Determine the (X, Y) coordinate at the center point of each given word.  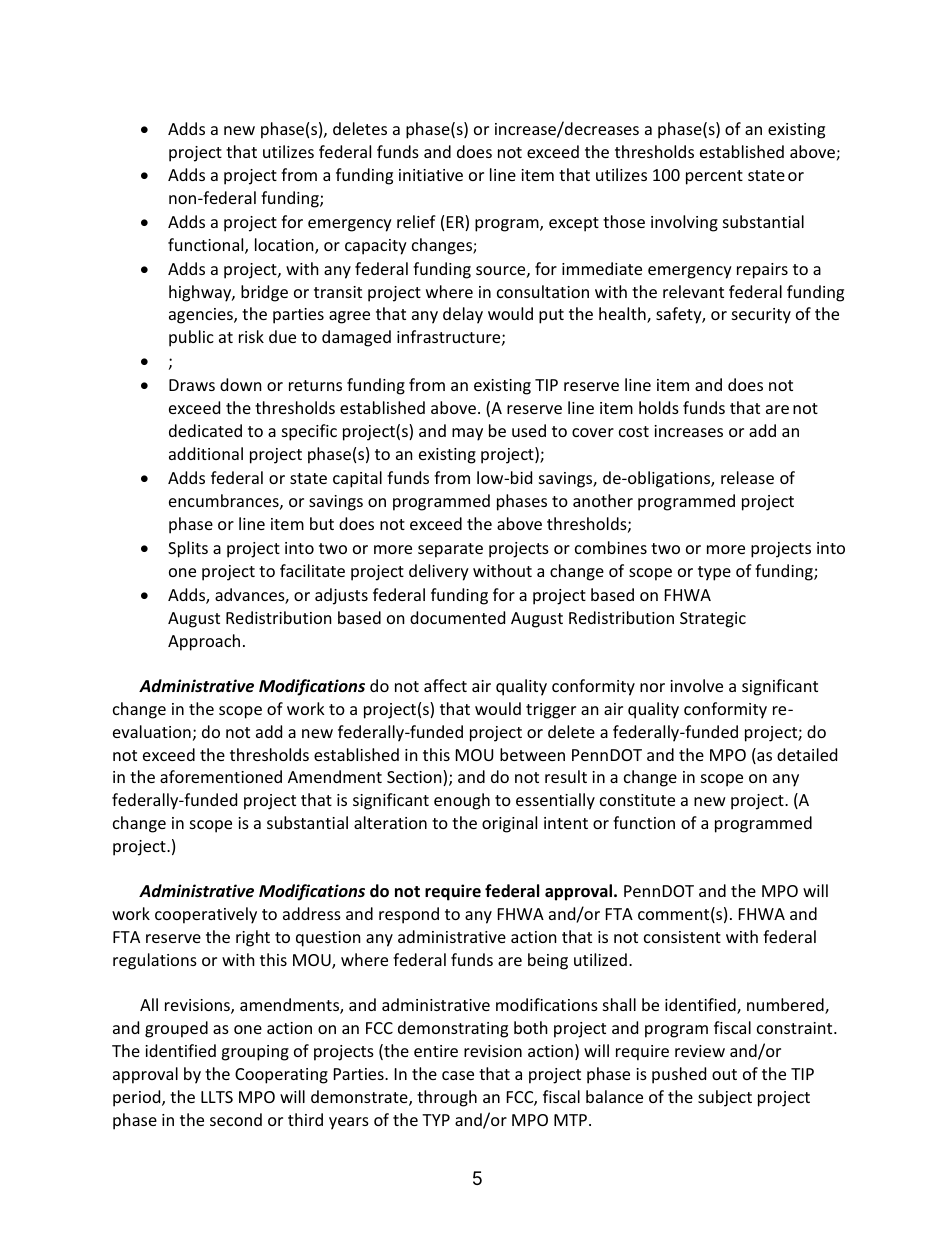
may (467, 434)
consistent (682, 937)
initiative (431, 175)
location (285, 246)
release (747, 477)
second (236, 1119)
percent (714, 177)
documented (457, 617)
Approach (204, 642)
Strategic (713, 620)
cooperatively (206, 915)
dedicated (205, 430)
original (509, 824)
